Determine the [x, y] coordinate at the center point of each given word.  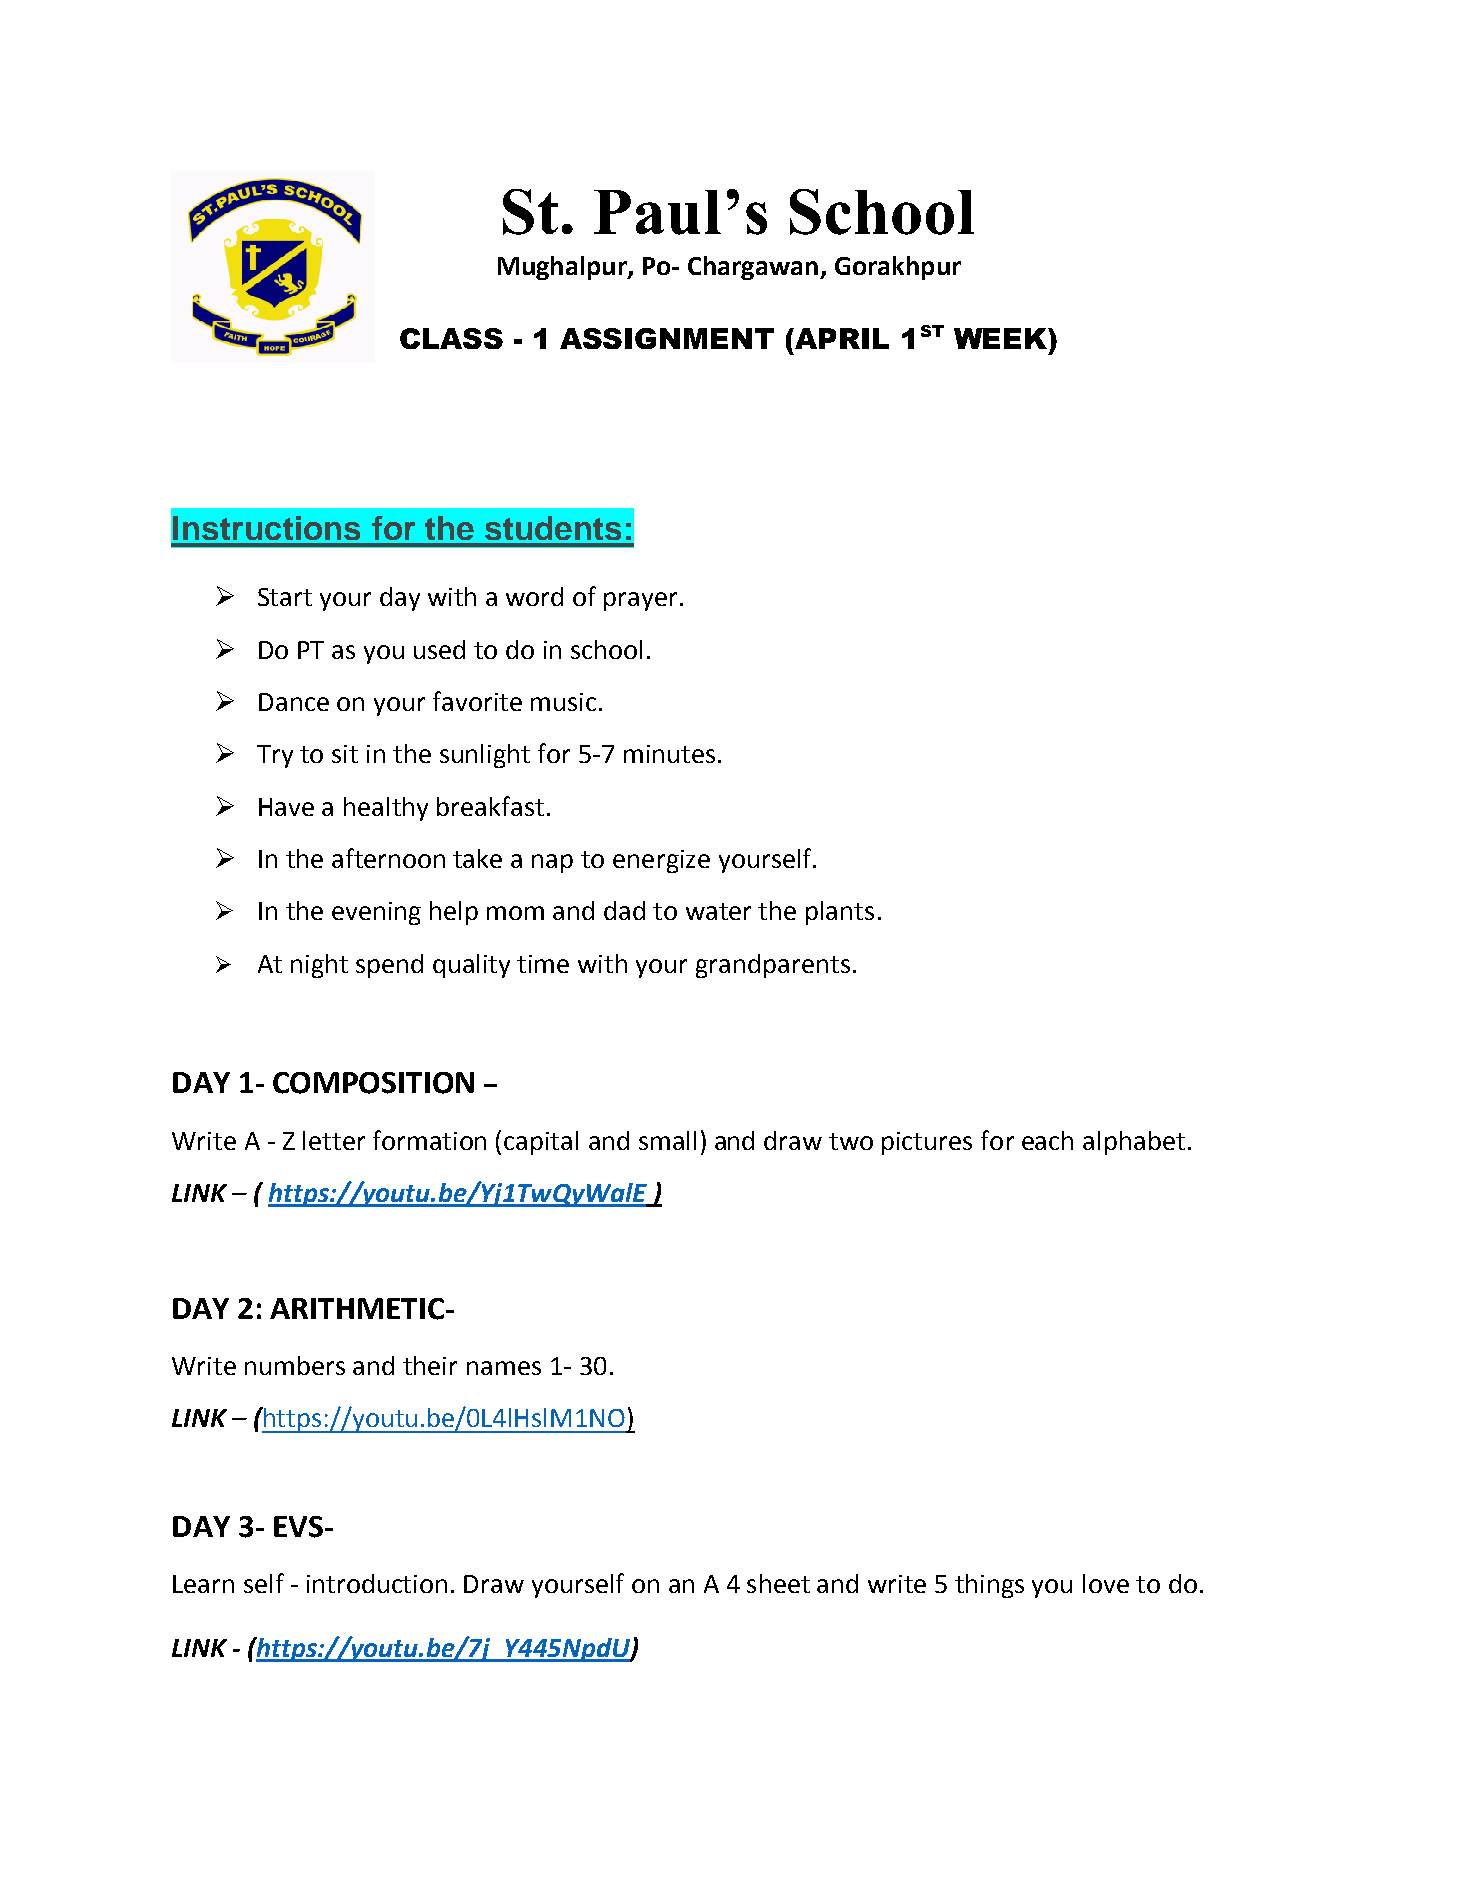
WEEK [1001, 338]
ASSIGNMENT [667, 338]
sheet [778, 1583]
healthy [386, 809]
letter [334, 1140]
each [1047, 1140]
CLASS [451, 338]
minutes [669, 754]
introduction [377, 1583]
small [667, 1140]
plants [840, 913]
